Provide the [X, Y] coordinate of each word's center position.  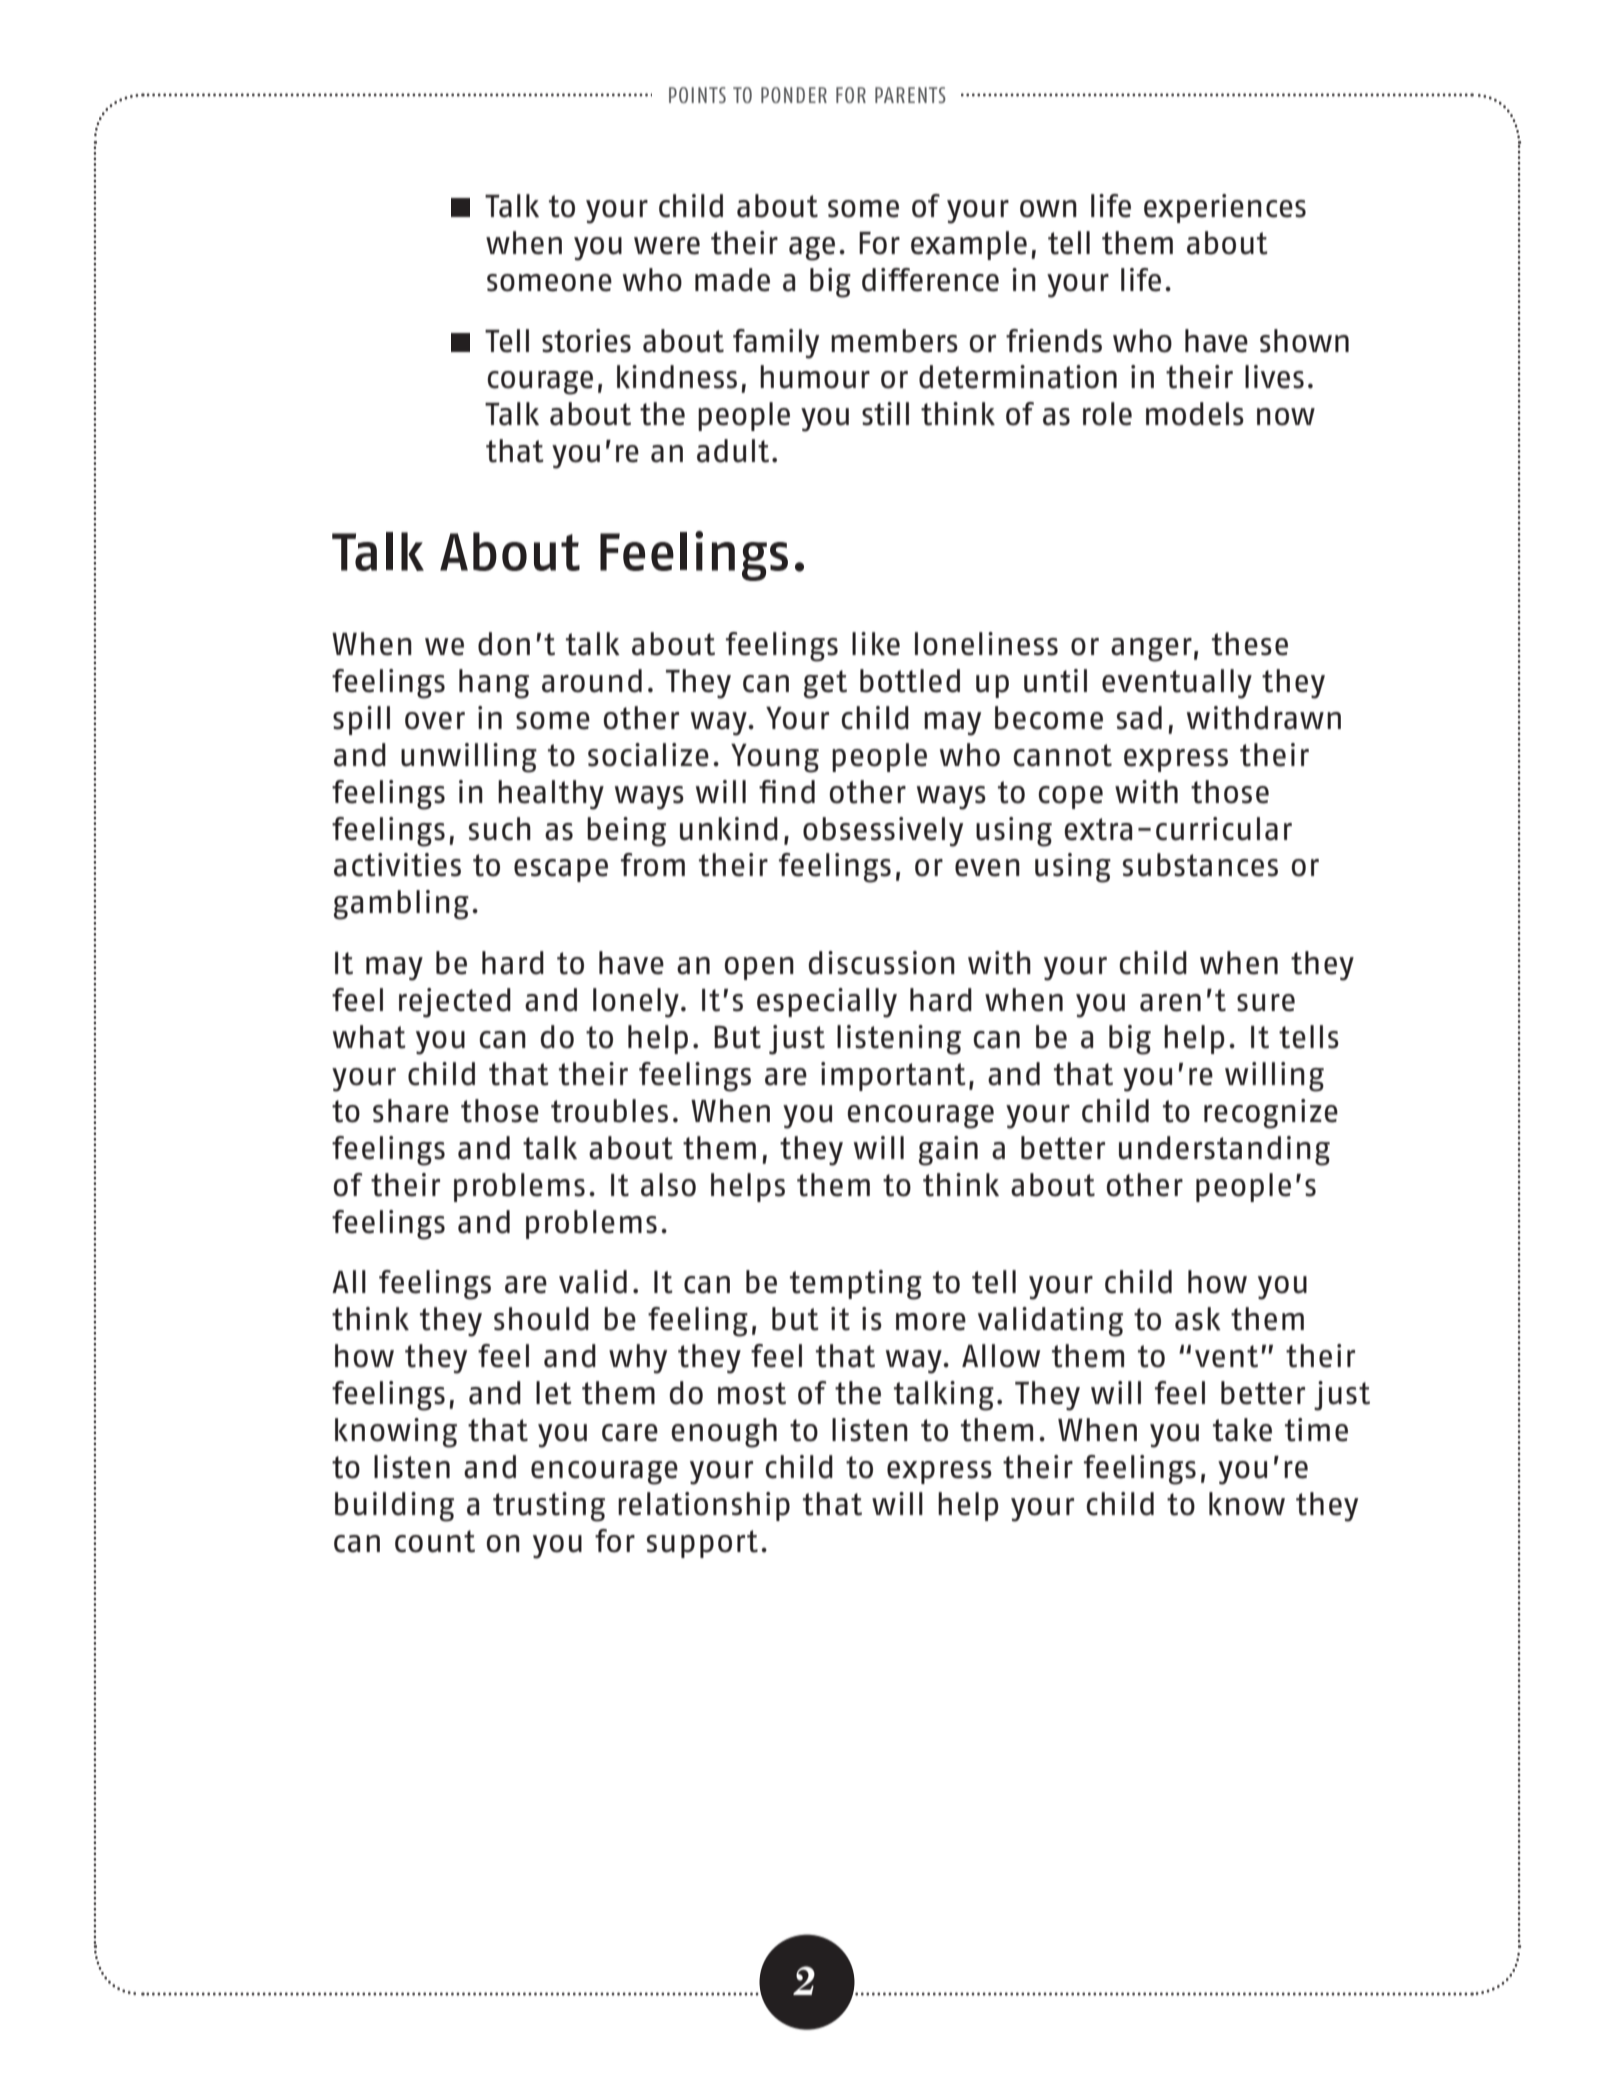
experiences [1225, 208]
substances [1200, 865]
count [435, 1541]
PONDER [794, 95]
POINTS [697, 95]
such [500, 829]
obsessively [883, 832]
